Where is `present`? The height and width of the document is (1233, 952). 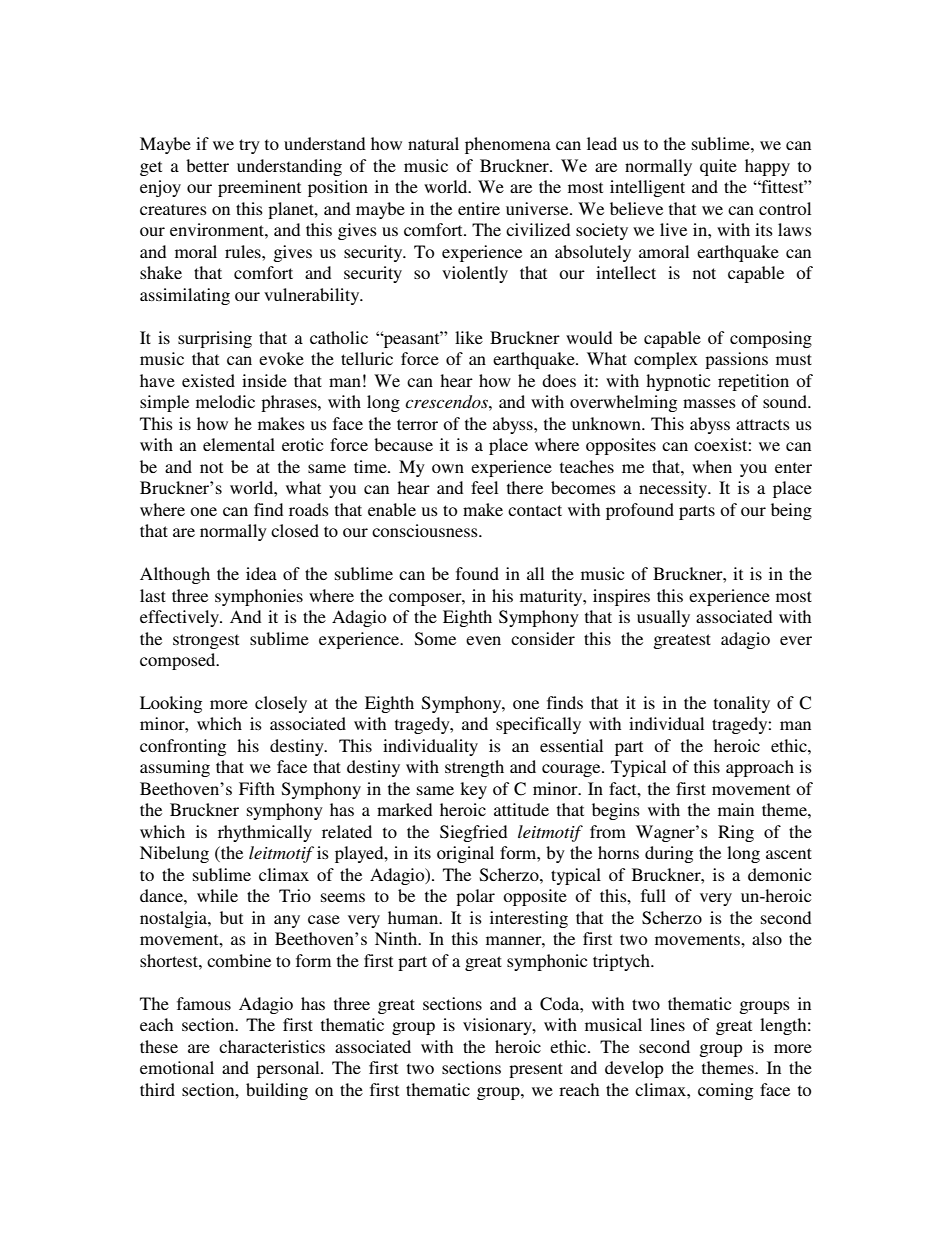
present is located at coordinates (536, 1070).
